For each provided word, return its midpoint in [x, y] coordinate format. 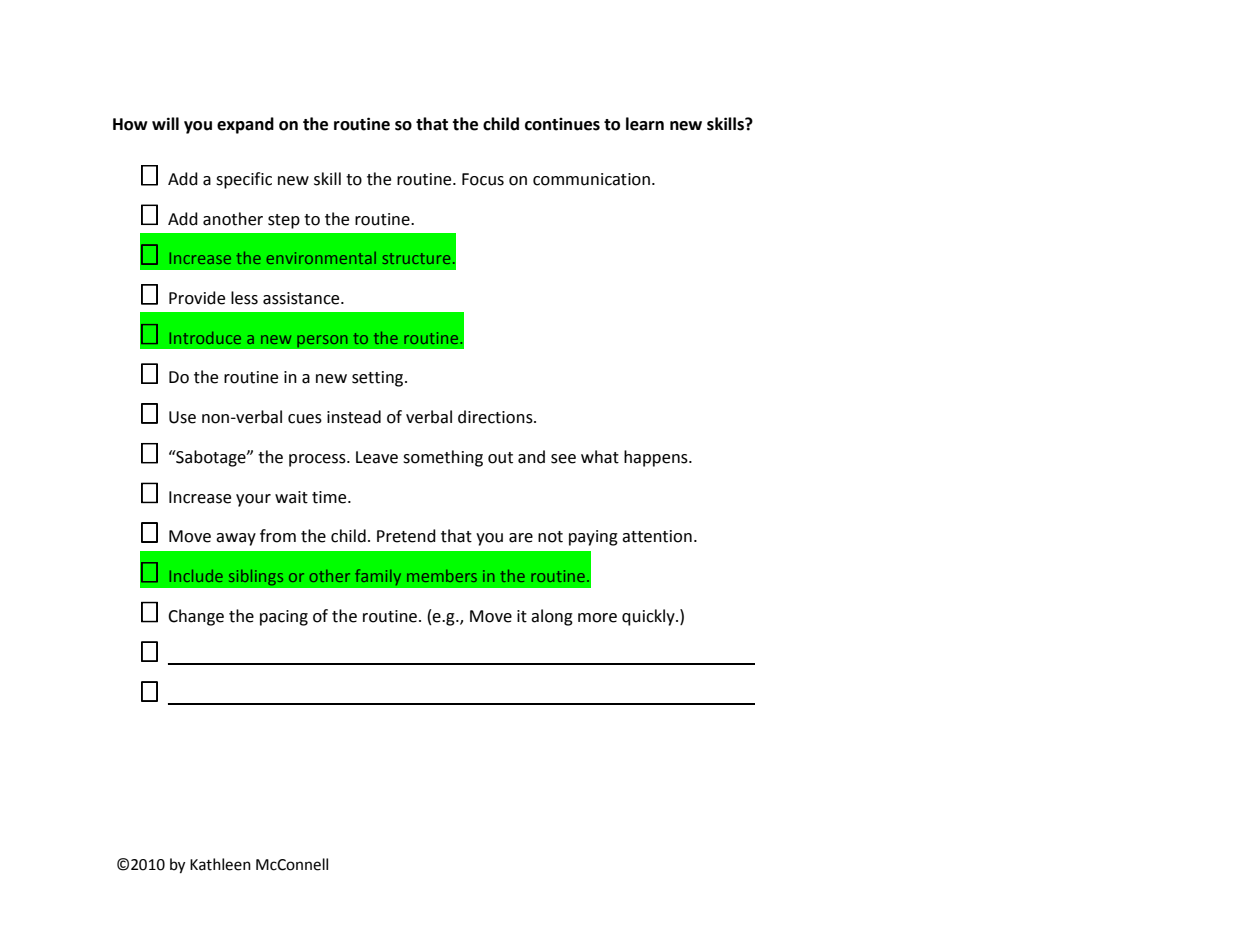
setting [379, 379]
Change [196, 617]
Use [182, 417]
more [597, 618]
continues [562, 124]
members [442, 576]
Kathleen [220, 864]
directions [496, 417]
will [165, 123]
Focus [483, 179]
